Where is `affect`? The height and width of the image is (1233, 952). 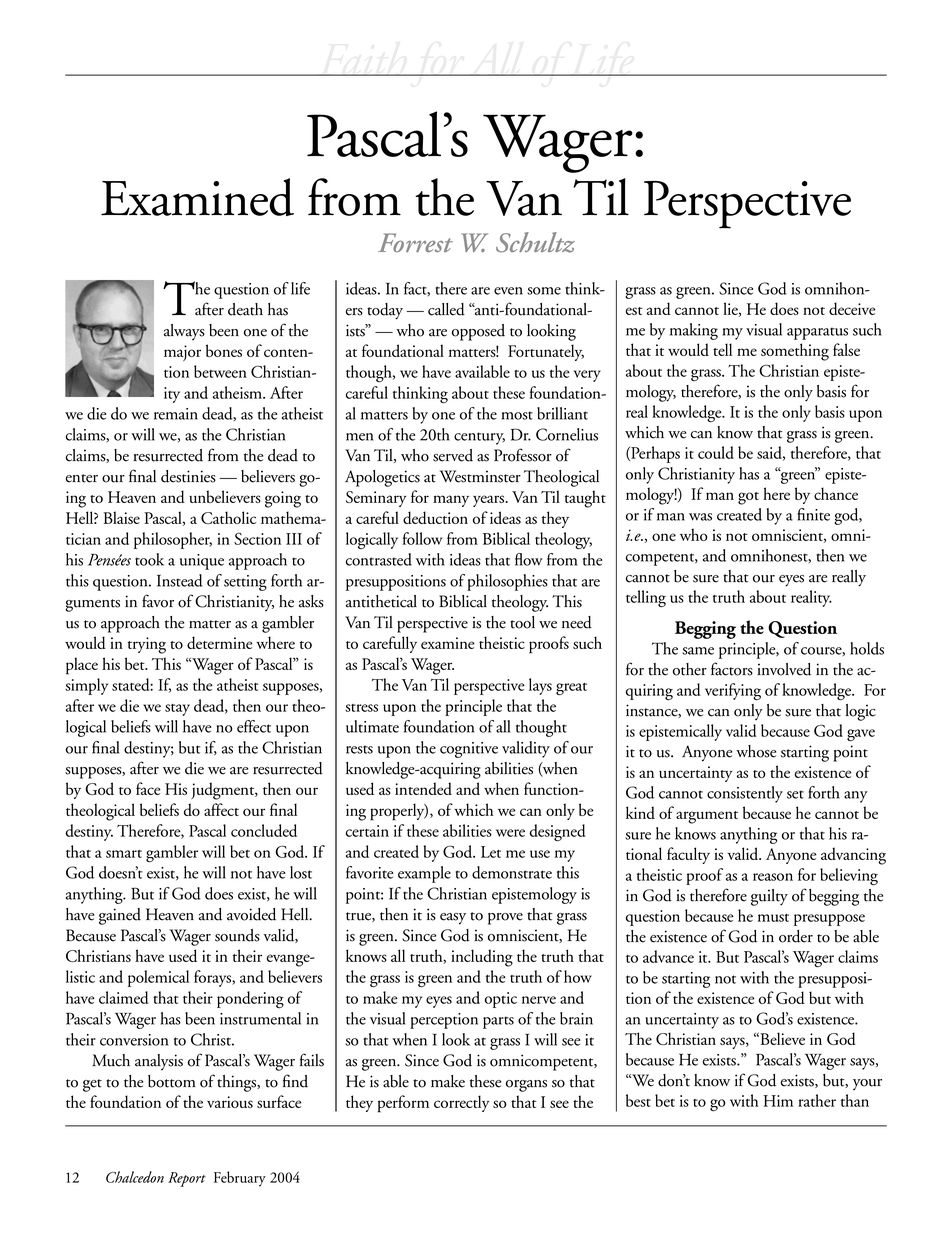 affect is located at coordinates (221, 809).
